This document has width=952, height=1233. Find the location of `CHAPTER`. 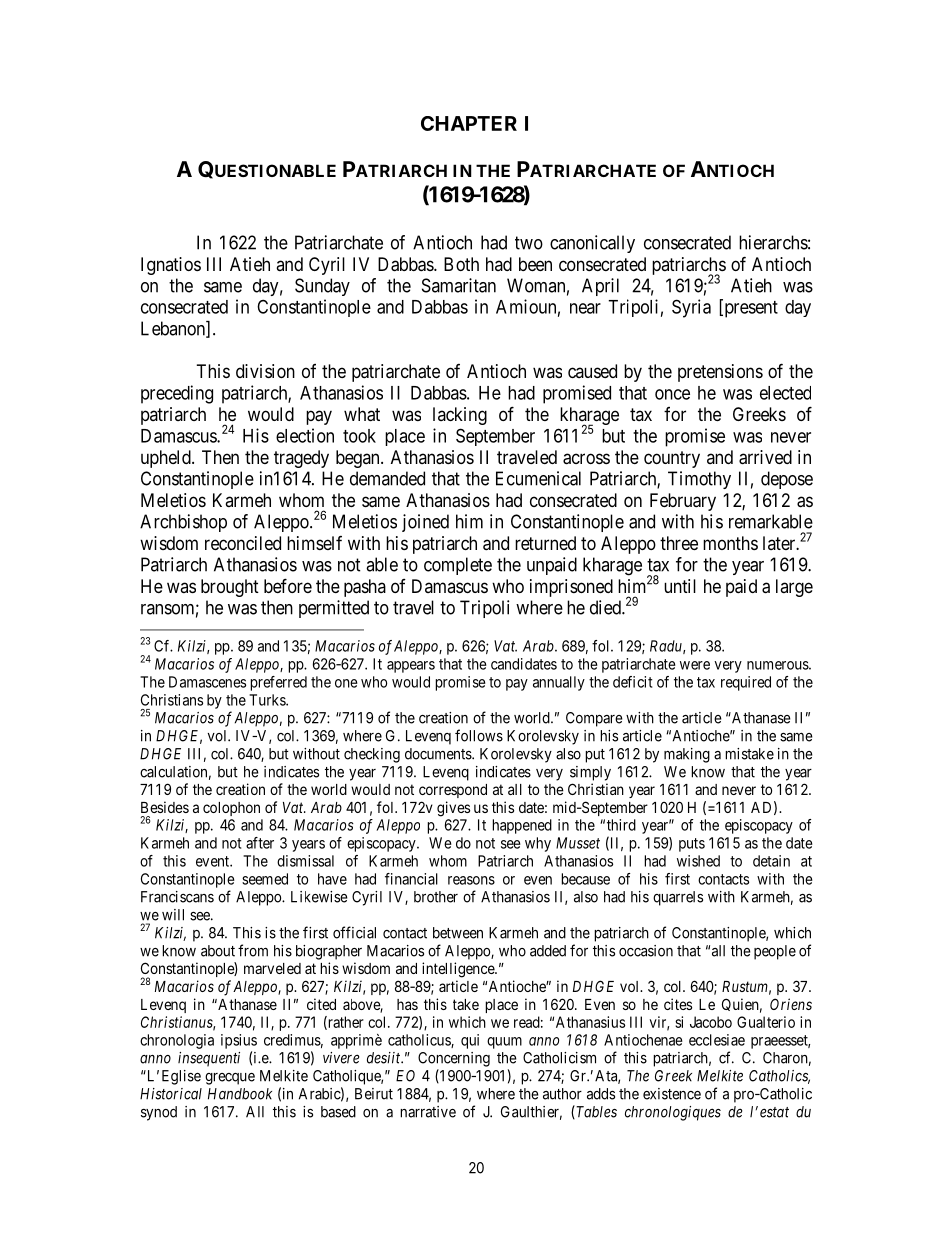

CHAPTER is located at coordinates (469, 123).
